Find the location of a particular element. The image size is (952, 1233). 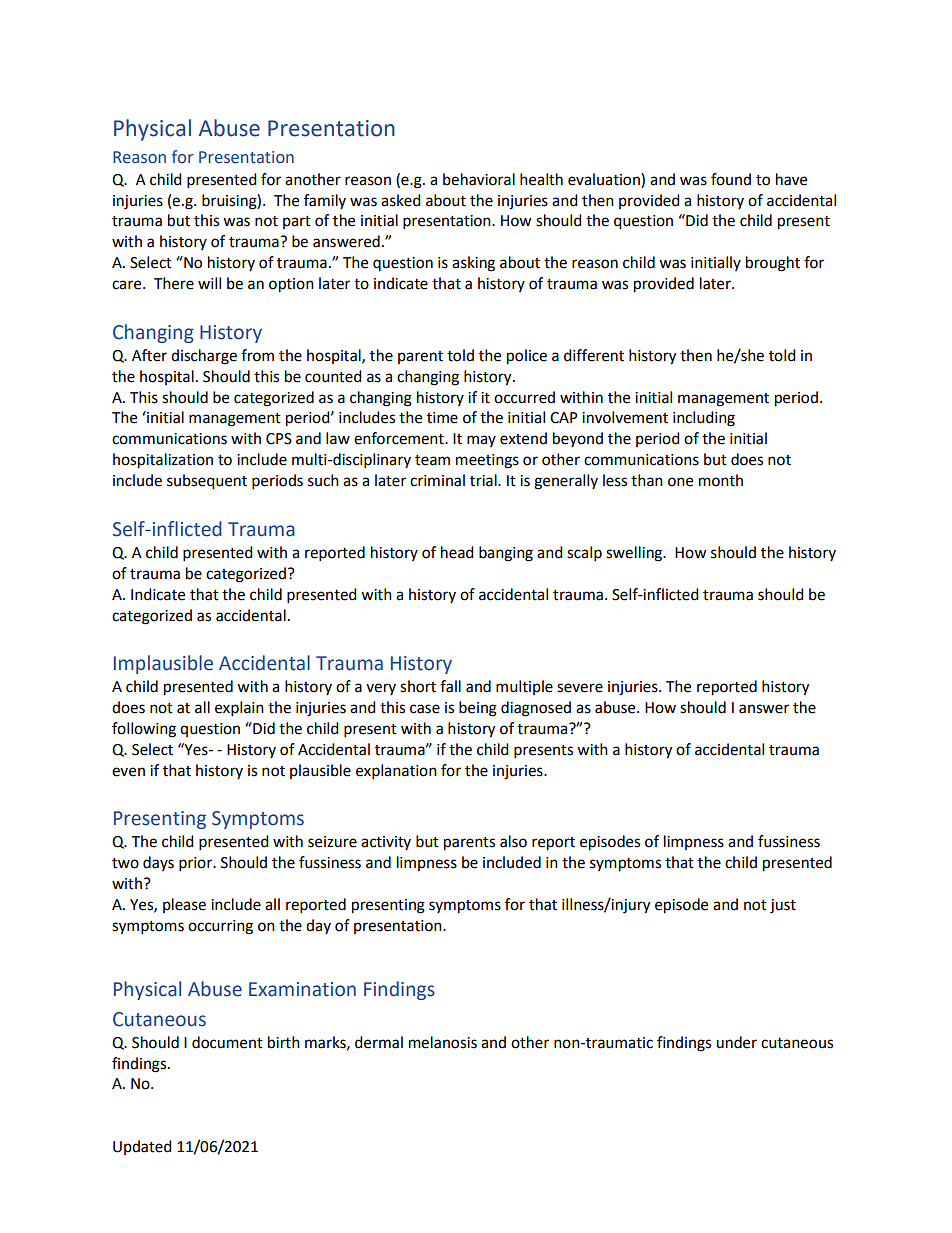

just is located at coordinates (783, 906).
